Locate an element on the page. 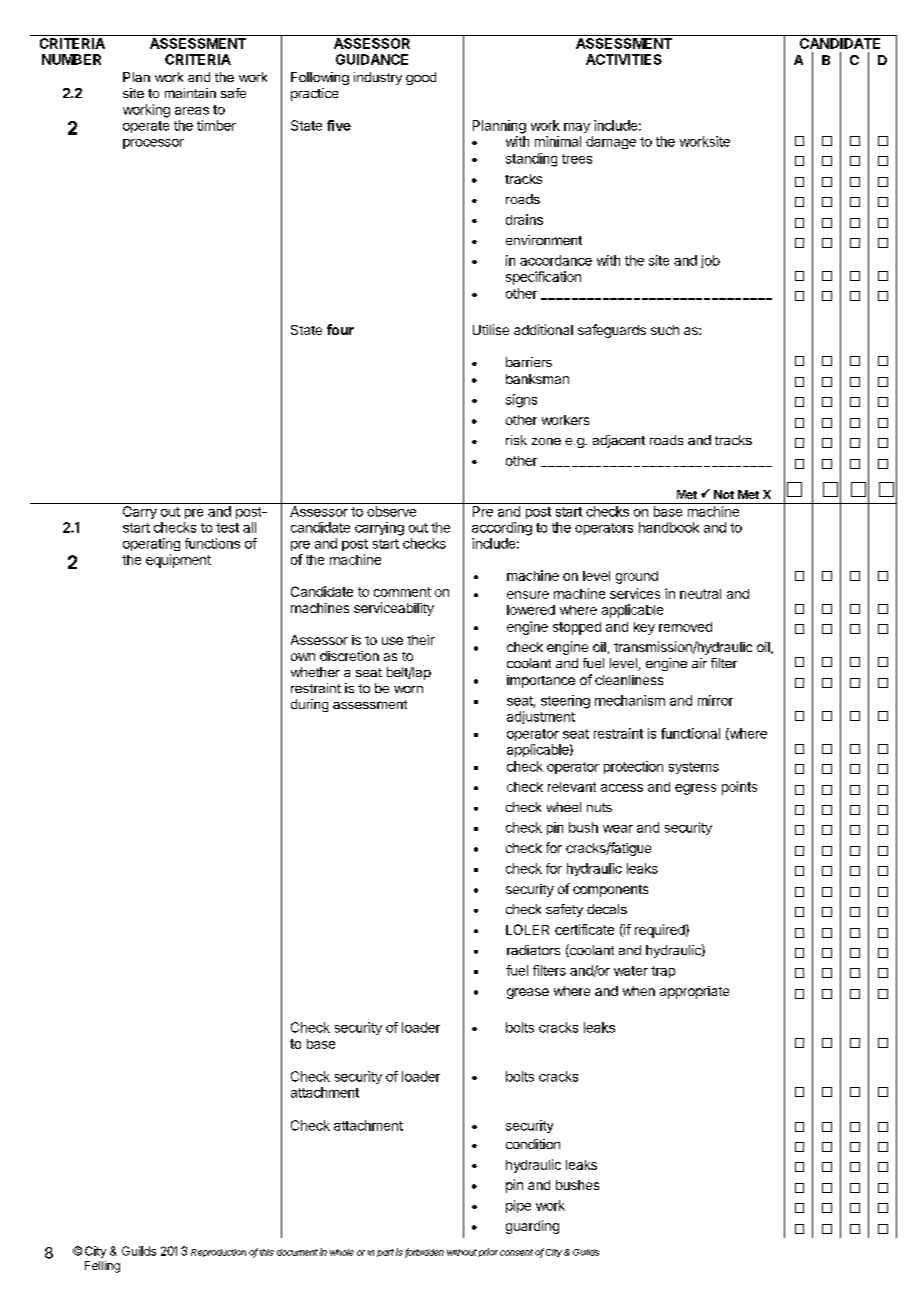 The width and height of the document is (924, 1308). Reproduction is located at coordinates (218, 1253).
